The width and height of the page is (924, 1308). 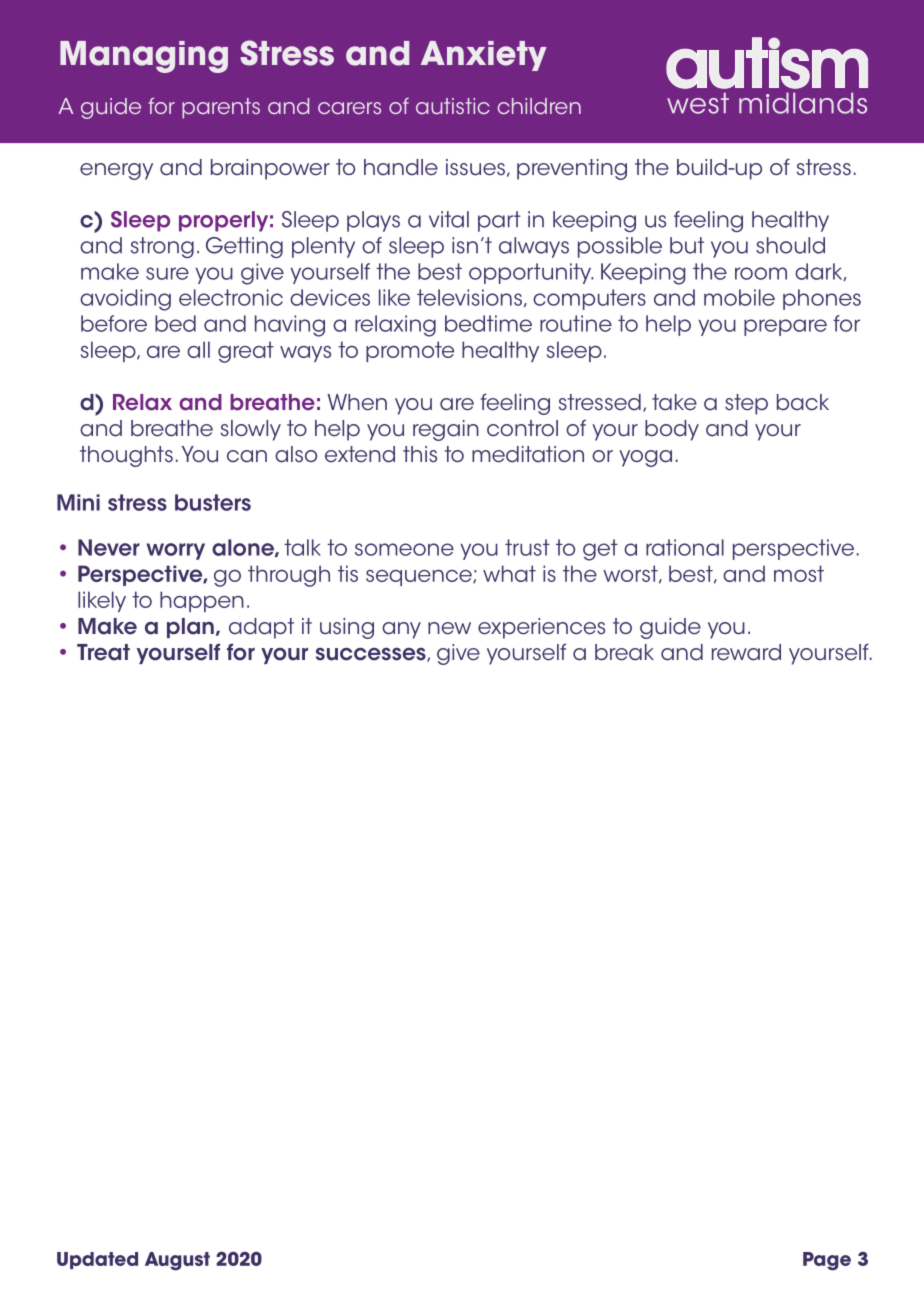 I want to click on Updated, so click(x=97, y=1260).
